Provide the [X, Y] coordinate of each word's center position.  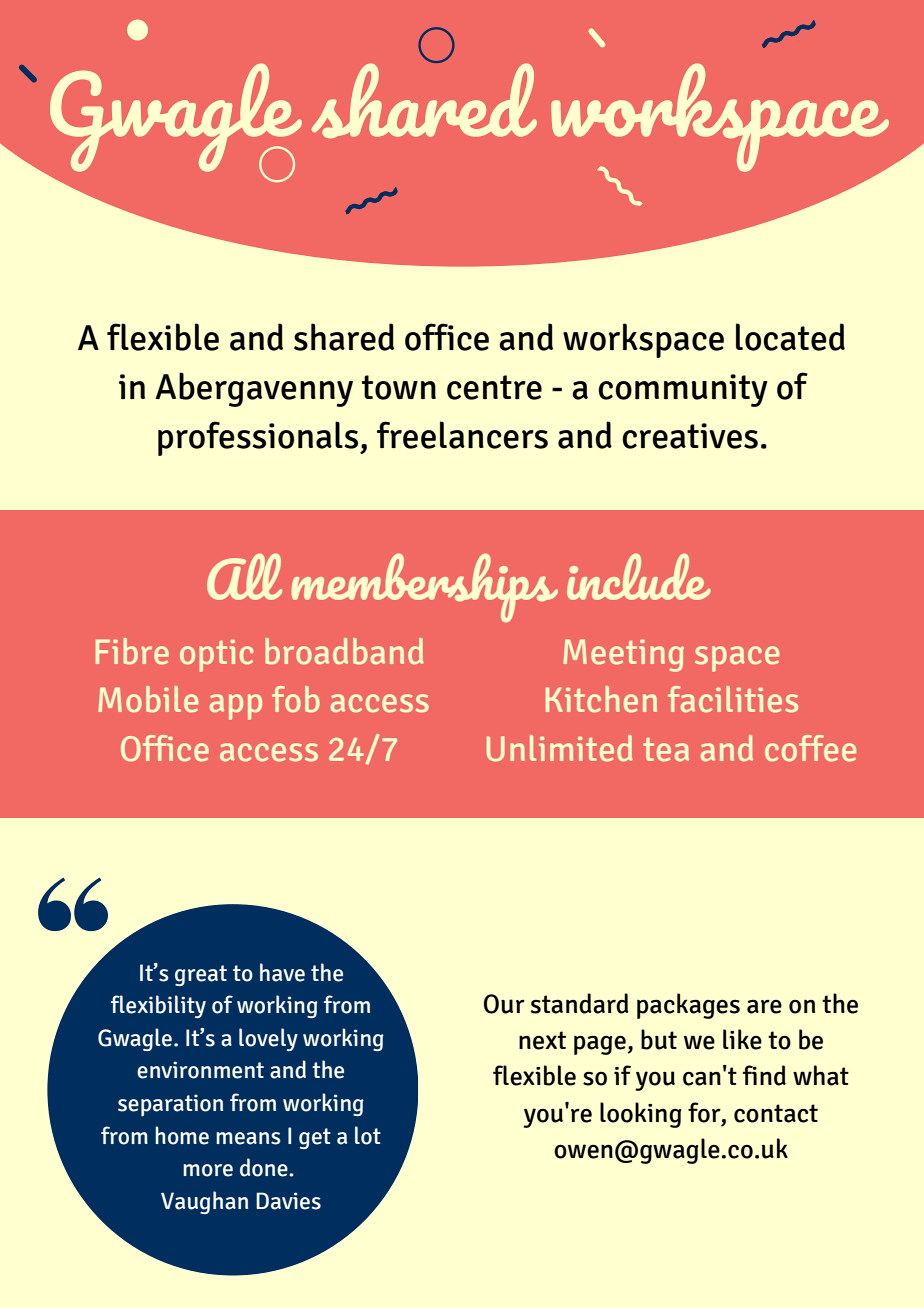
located [790, 337]
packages [688, 1006]
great [201, 975]
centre [494, 387]
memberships [425, 587]
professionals [259, 438]
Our [504, 1004]
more [208, 1170]
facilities [733, 699]
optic [216, 655]
